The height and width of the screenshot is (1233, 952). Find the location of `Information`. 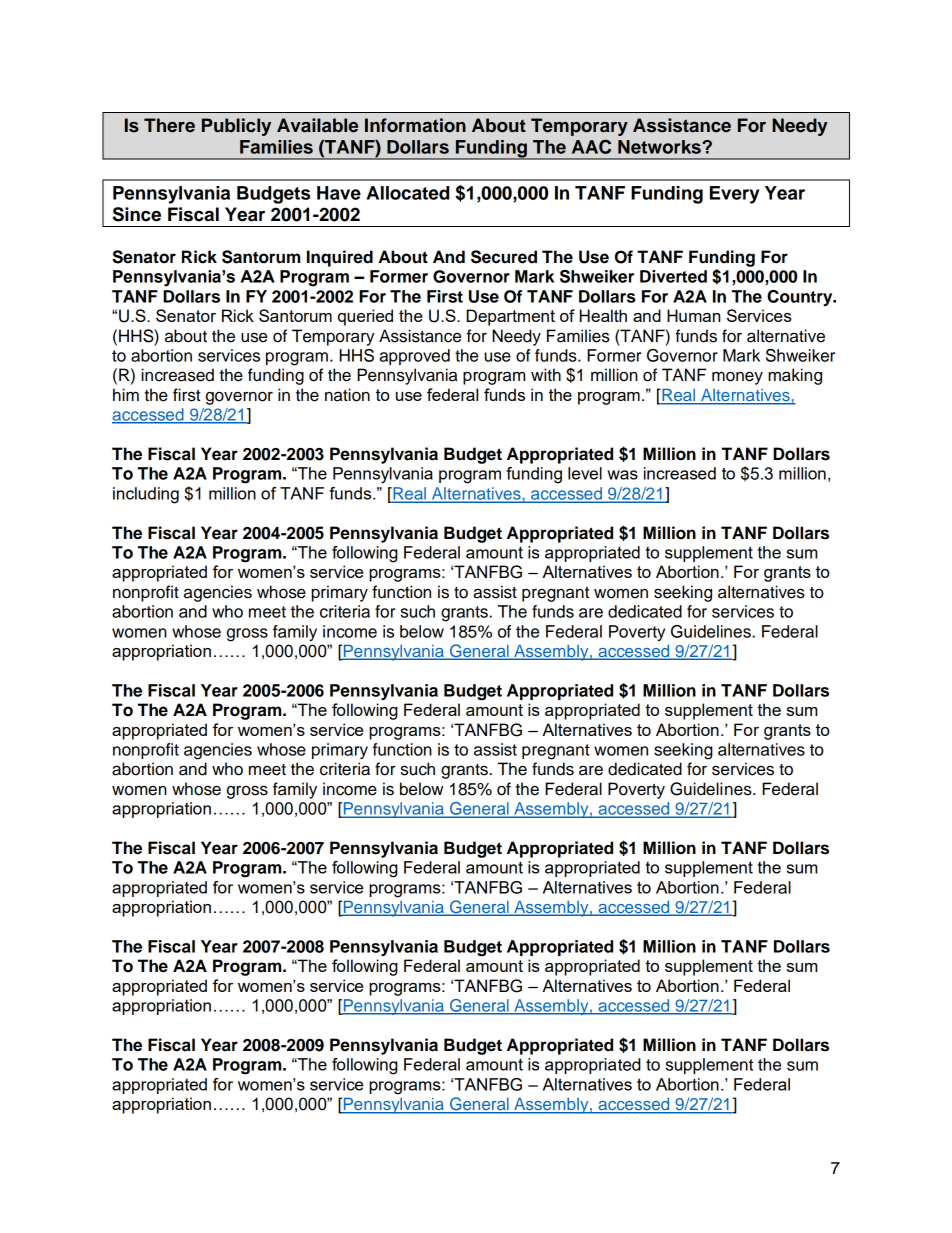

Information is located at coordinates (415, 125).
